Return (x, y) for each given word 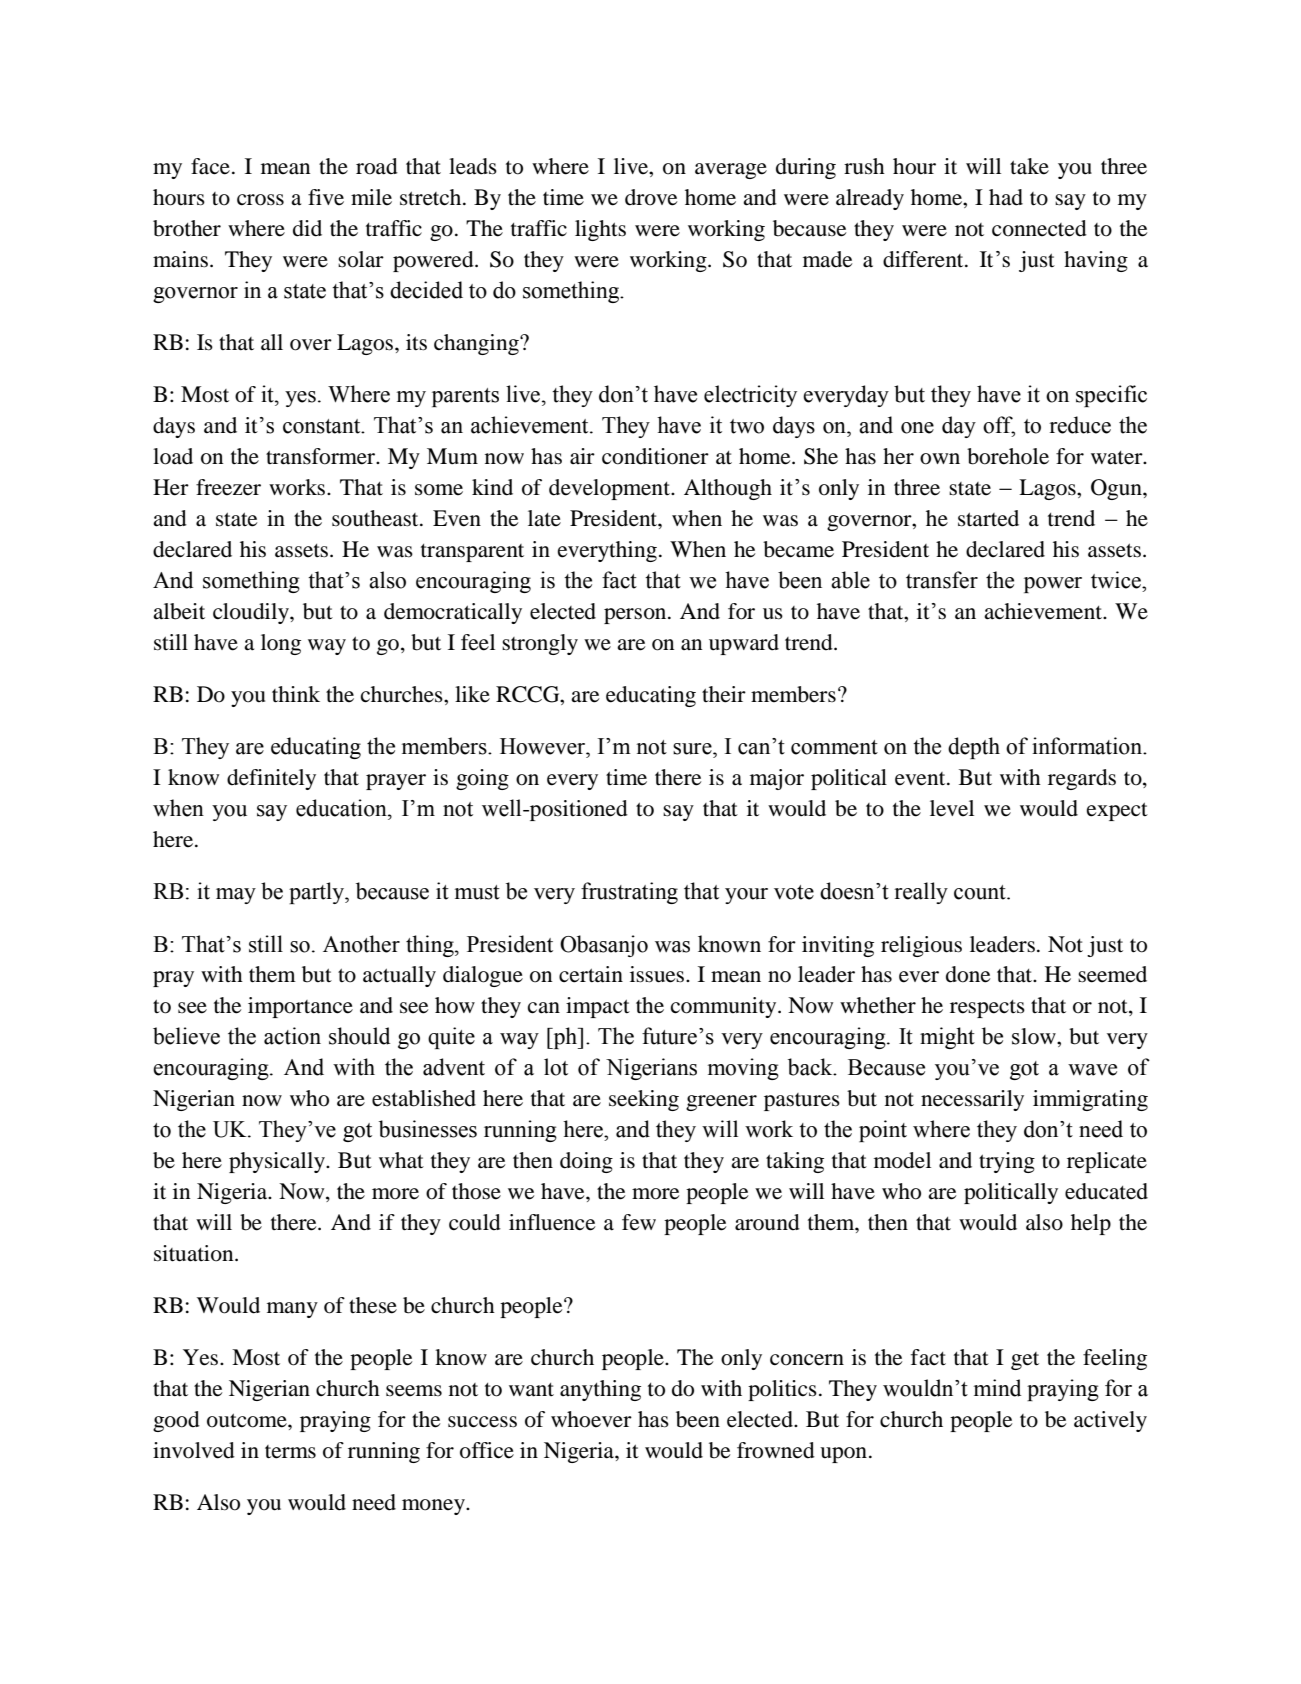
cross (260, 200)
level (952, 808)
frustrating (629, 893)
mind (997, 1388)
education (342, 808)
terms (290, 1452)
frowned (776, 1450)
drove (651, 197)
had (1006, 197)
